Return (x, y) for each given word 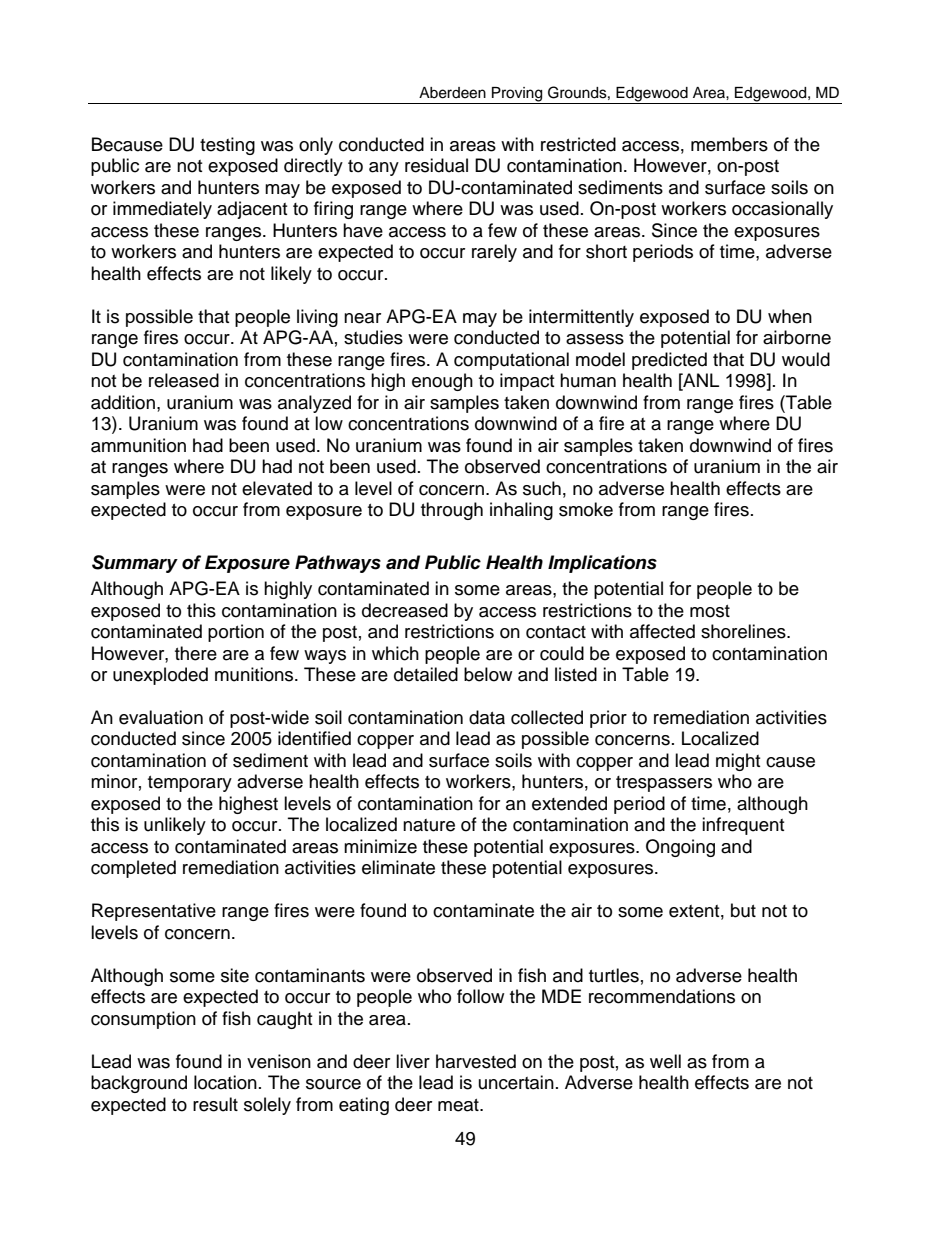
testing (227, 146)
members (729, 144)
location (225, 1082)
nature (429, 825)
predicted (669, 361)
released (184, 380)
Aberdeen (452, 93)
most (710, 611)
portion (236, 633)
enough (442, 382)
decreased (405, 610)
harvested (476, 1061)
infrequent (743, 826)
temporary (190, 784)
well (665, 1061)
